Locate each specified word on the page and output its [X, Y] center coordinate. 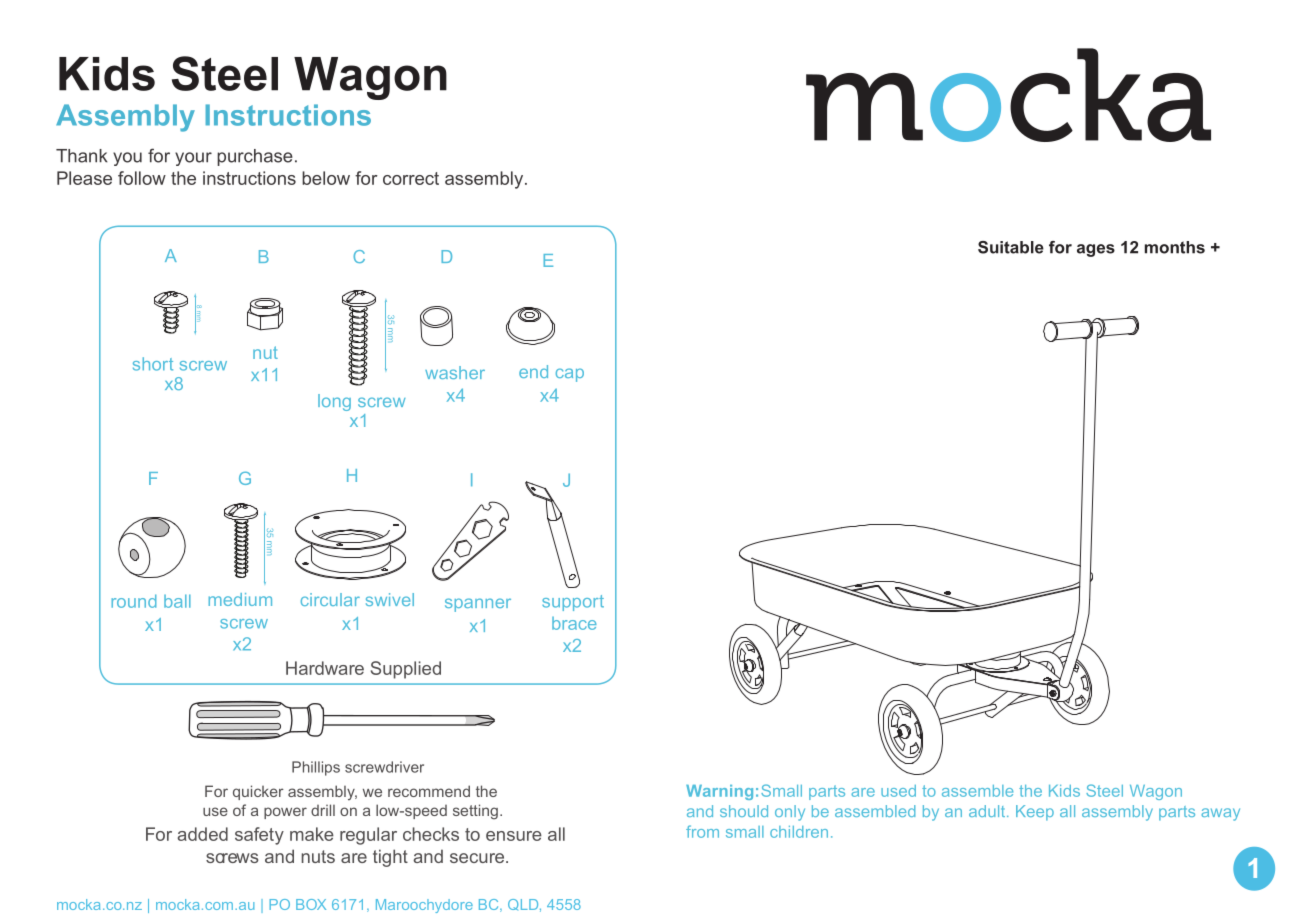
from [702, 831]
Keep [1035, 813]
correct [411, 178]
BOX [311, 904]
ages [1096, 250]
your [193, 159]
